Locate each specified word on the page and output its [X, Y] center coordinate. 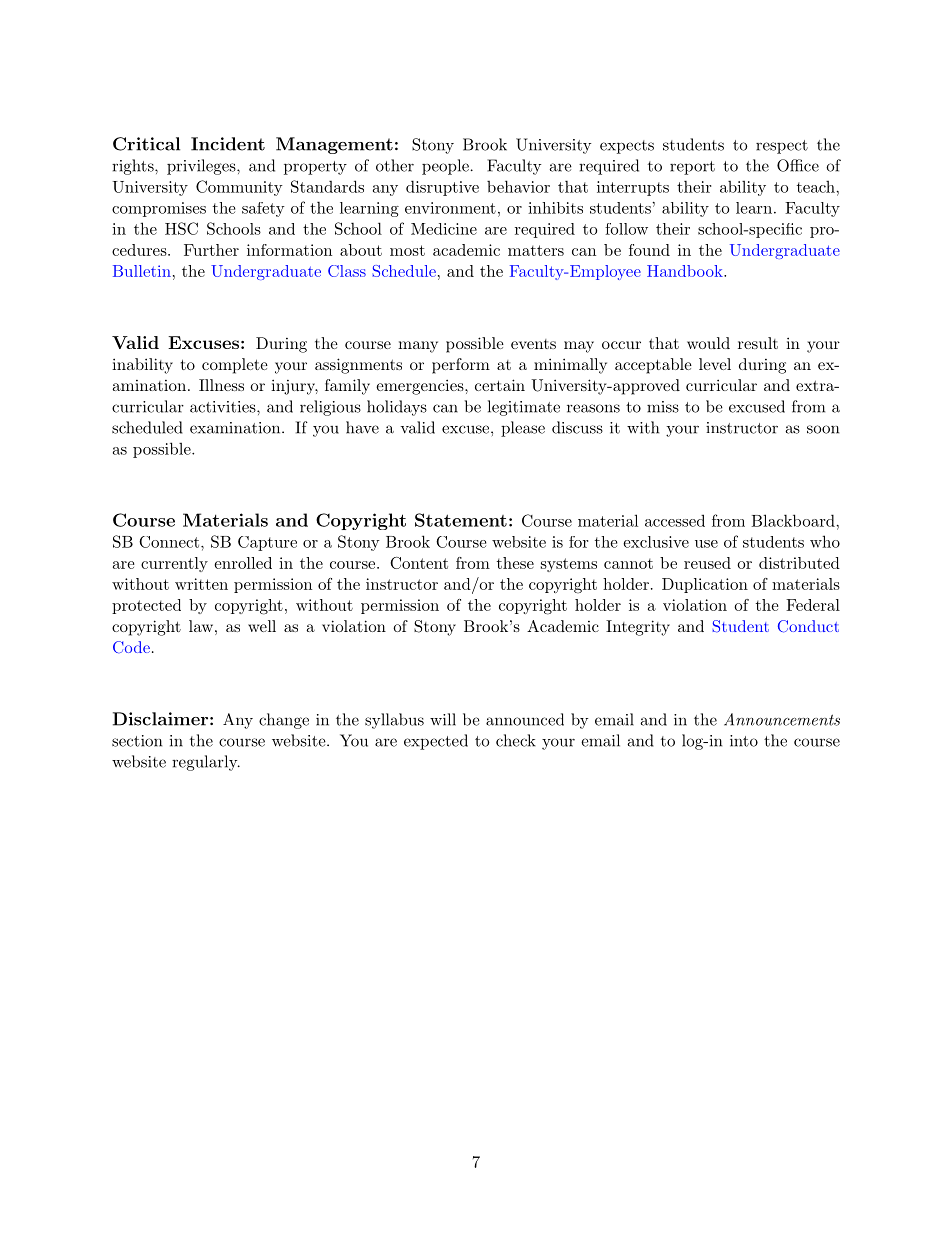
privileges [202, 167]
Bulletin [142, 271]
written [201, 584]
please [523, 429]
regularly [206, 763]
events [533, 344]
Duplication [705, 585]
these [515, 563]
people [445, 167]
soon [823, 429]
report [692, 168]
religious [330, 408]
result [758, 343]
